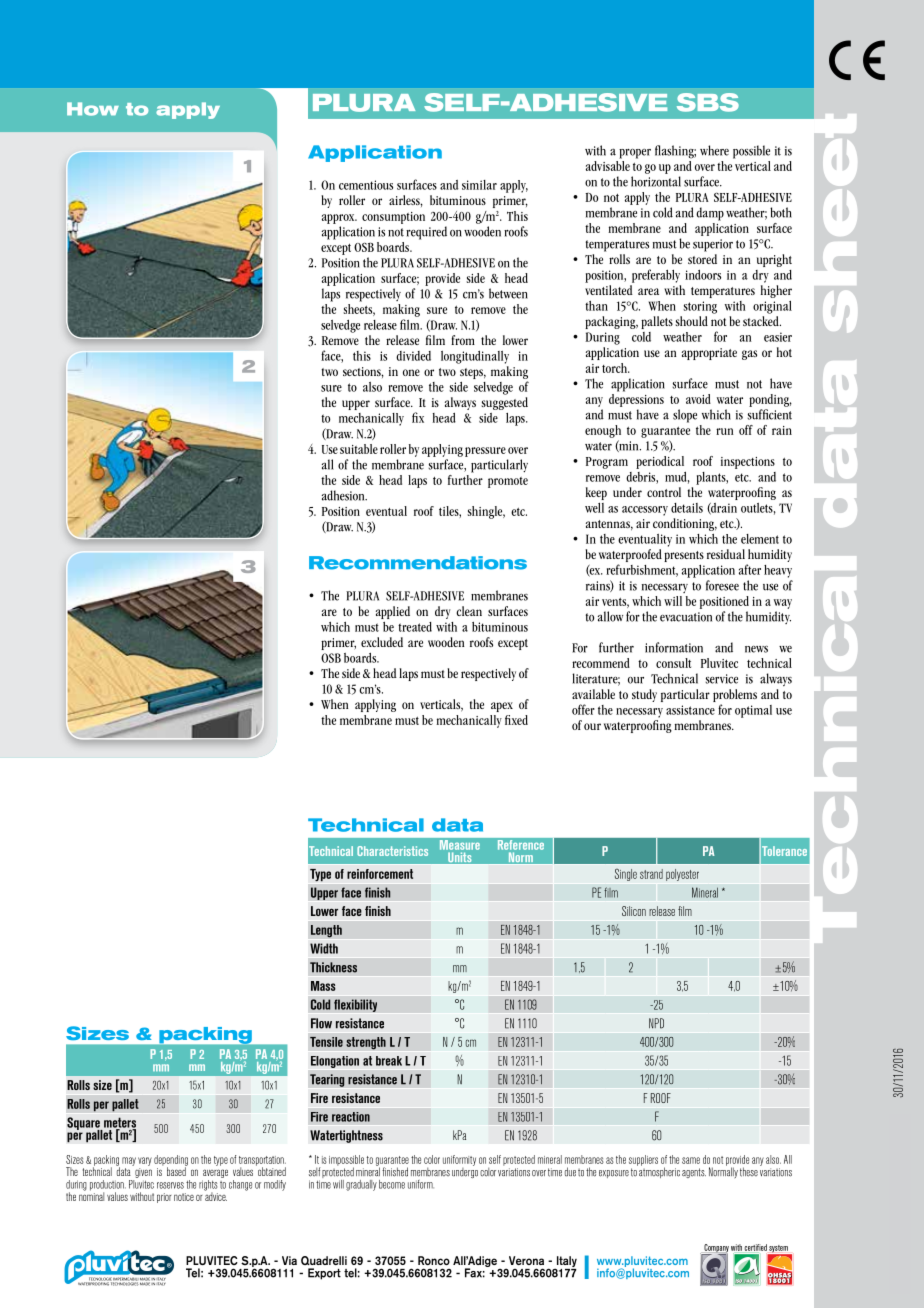  What do you see at coordinates (682, 875) in the image?
I see `polyester` at bounding box center [682, 875].
